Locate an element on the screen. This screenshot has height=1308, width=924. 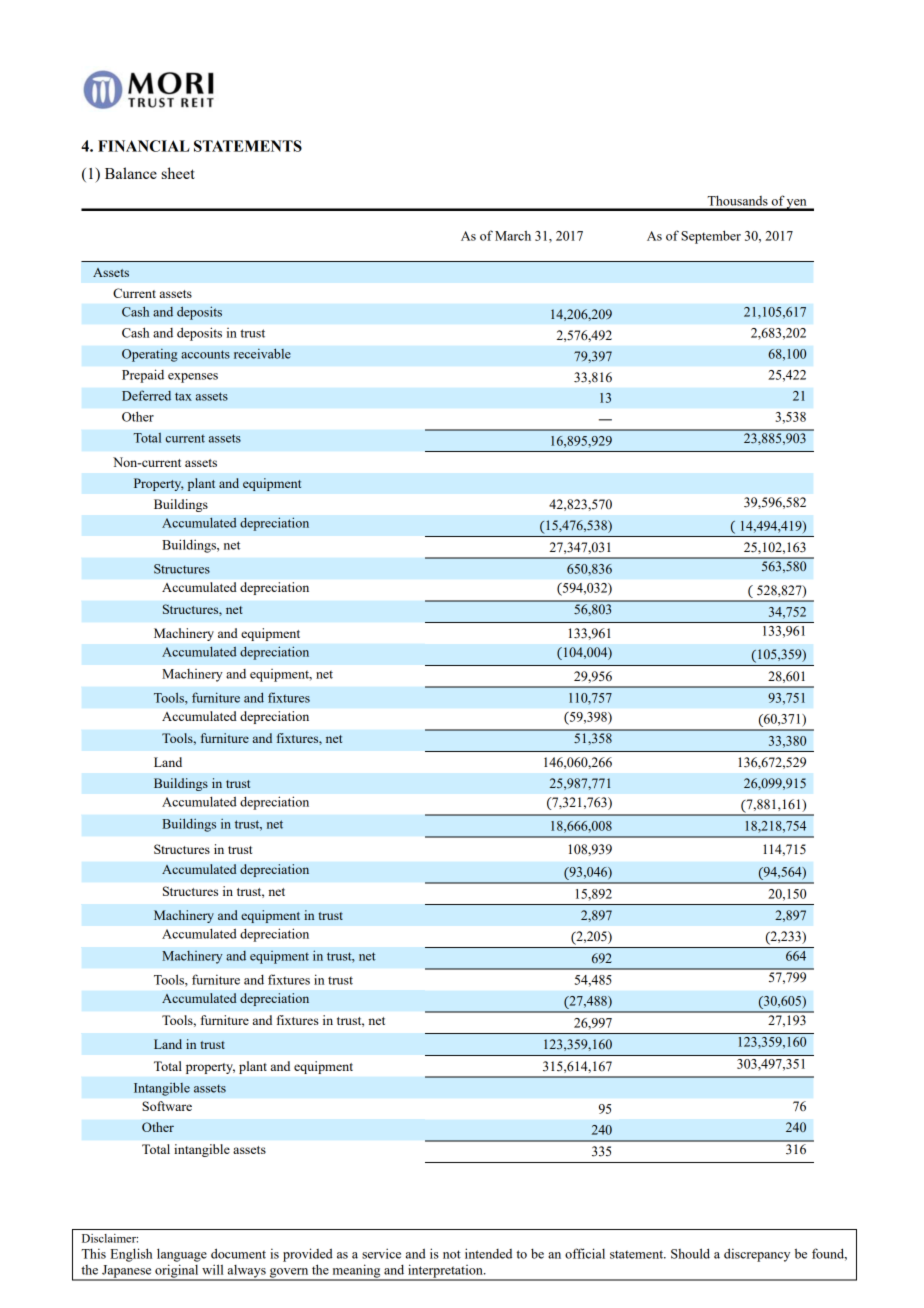
Should is located at coordinates (690, 1253).
